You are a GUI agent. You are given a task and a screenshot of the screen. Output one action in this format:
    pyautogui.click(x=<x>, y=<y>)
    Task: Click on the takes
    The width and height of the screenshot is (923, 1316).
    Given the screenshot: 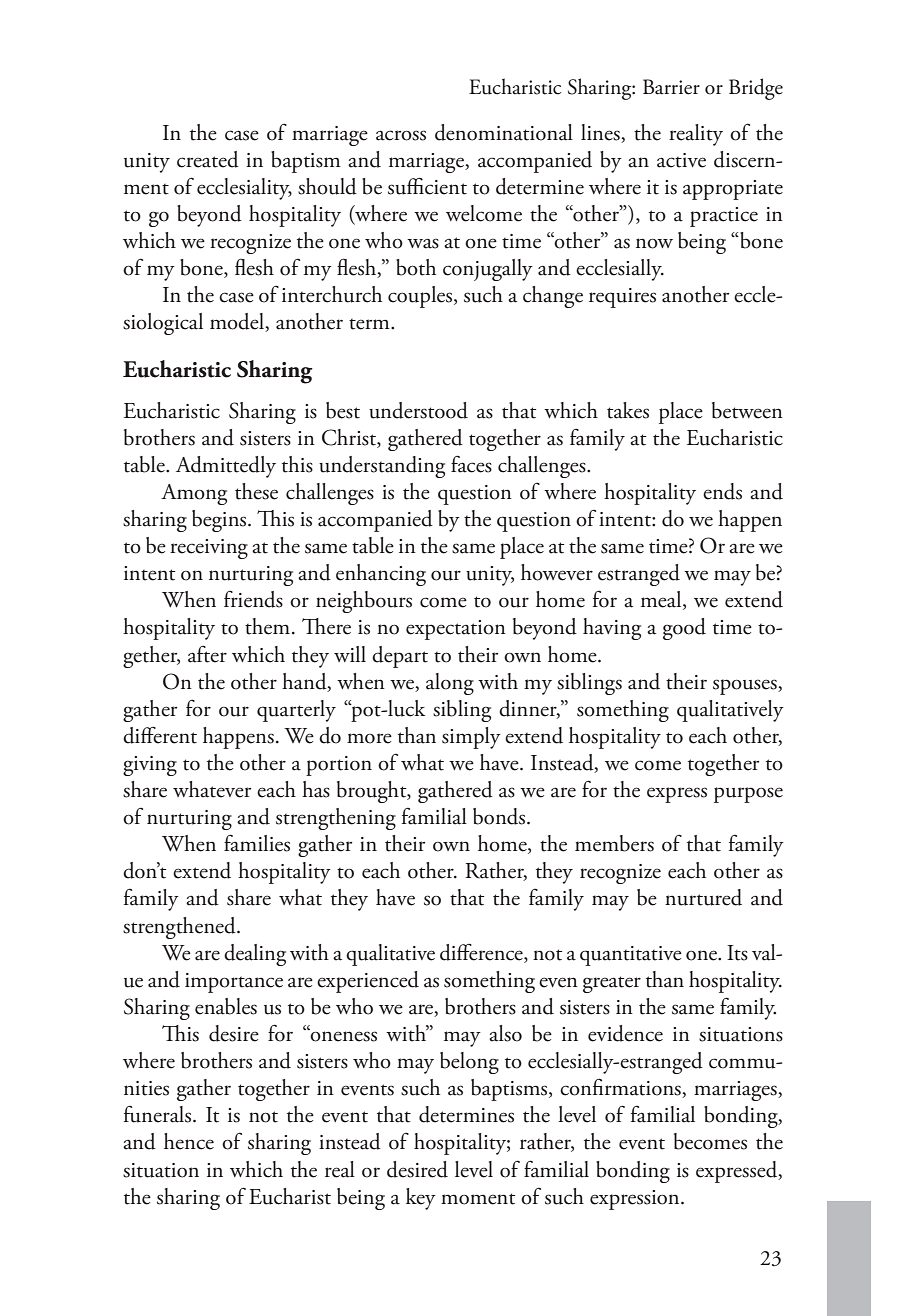 What is the action you would take?
    pyautogui.click(x=628, y=410)
